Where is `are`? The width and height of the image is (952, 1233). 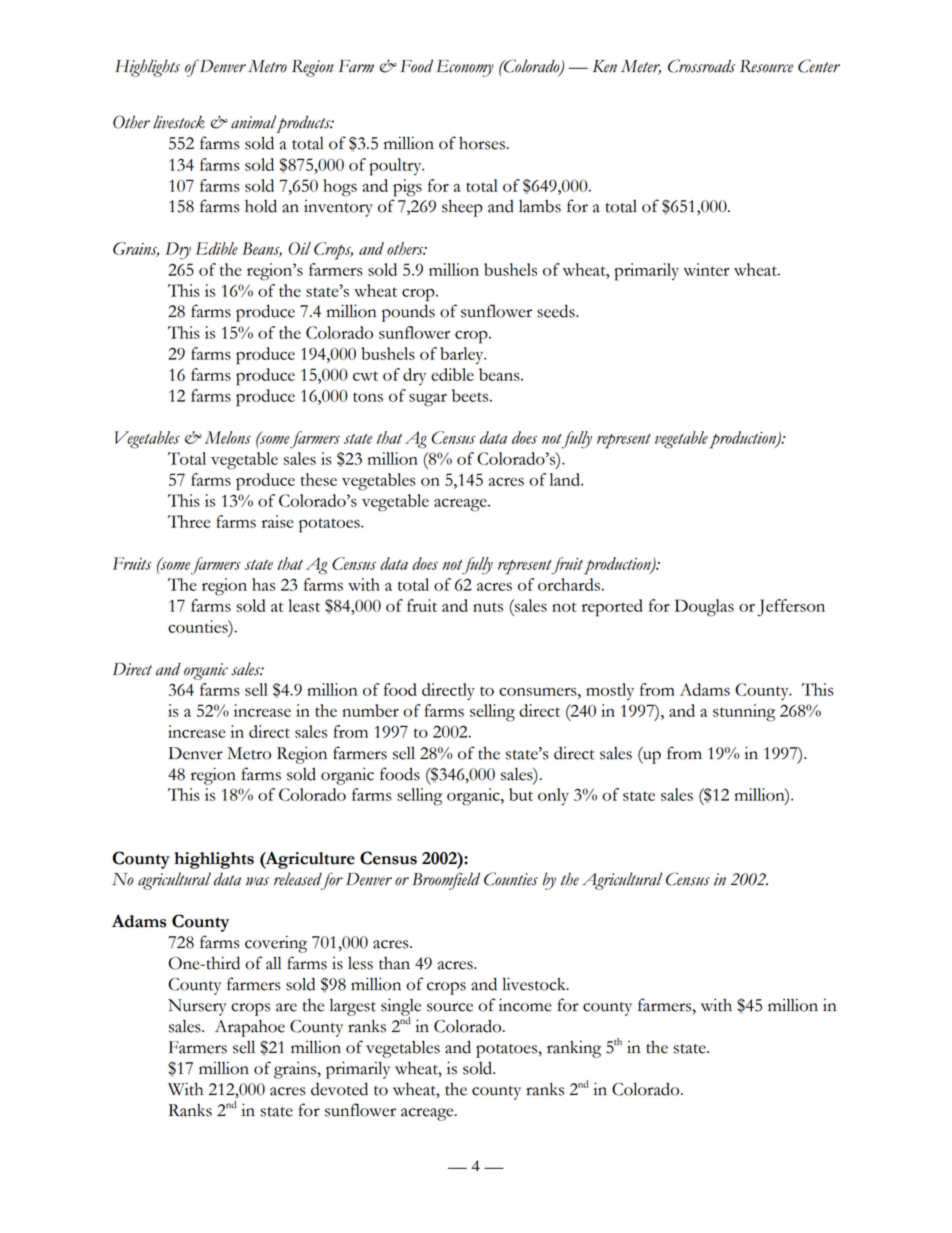 are is located at coordinates (286, 1007).
